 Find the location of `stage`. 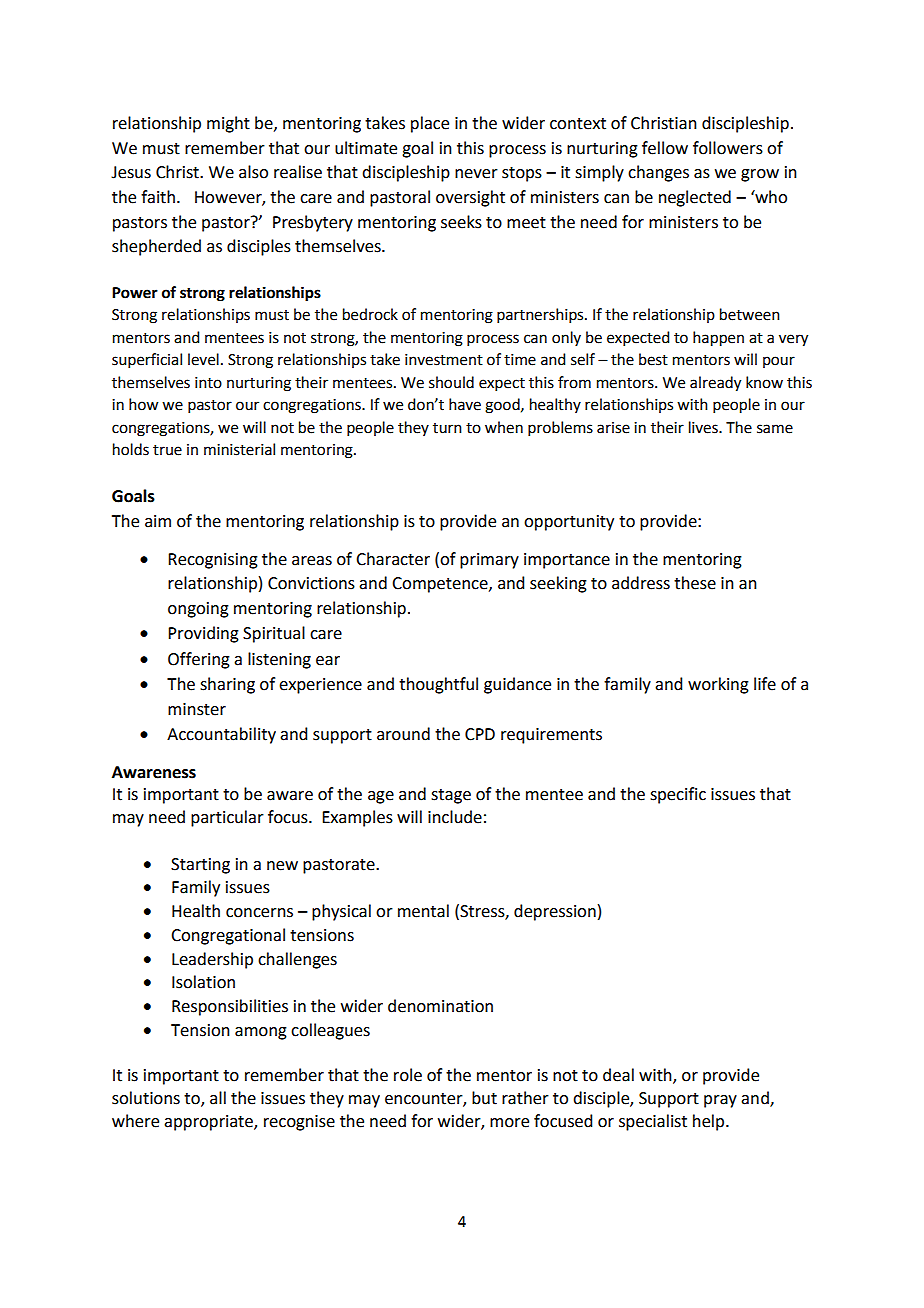

stage is located at coordinates (451, 796).
